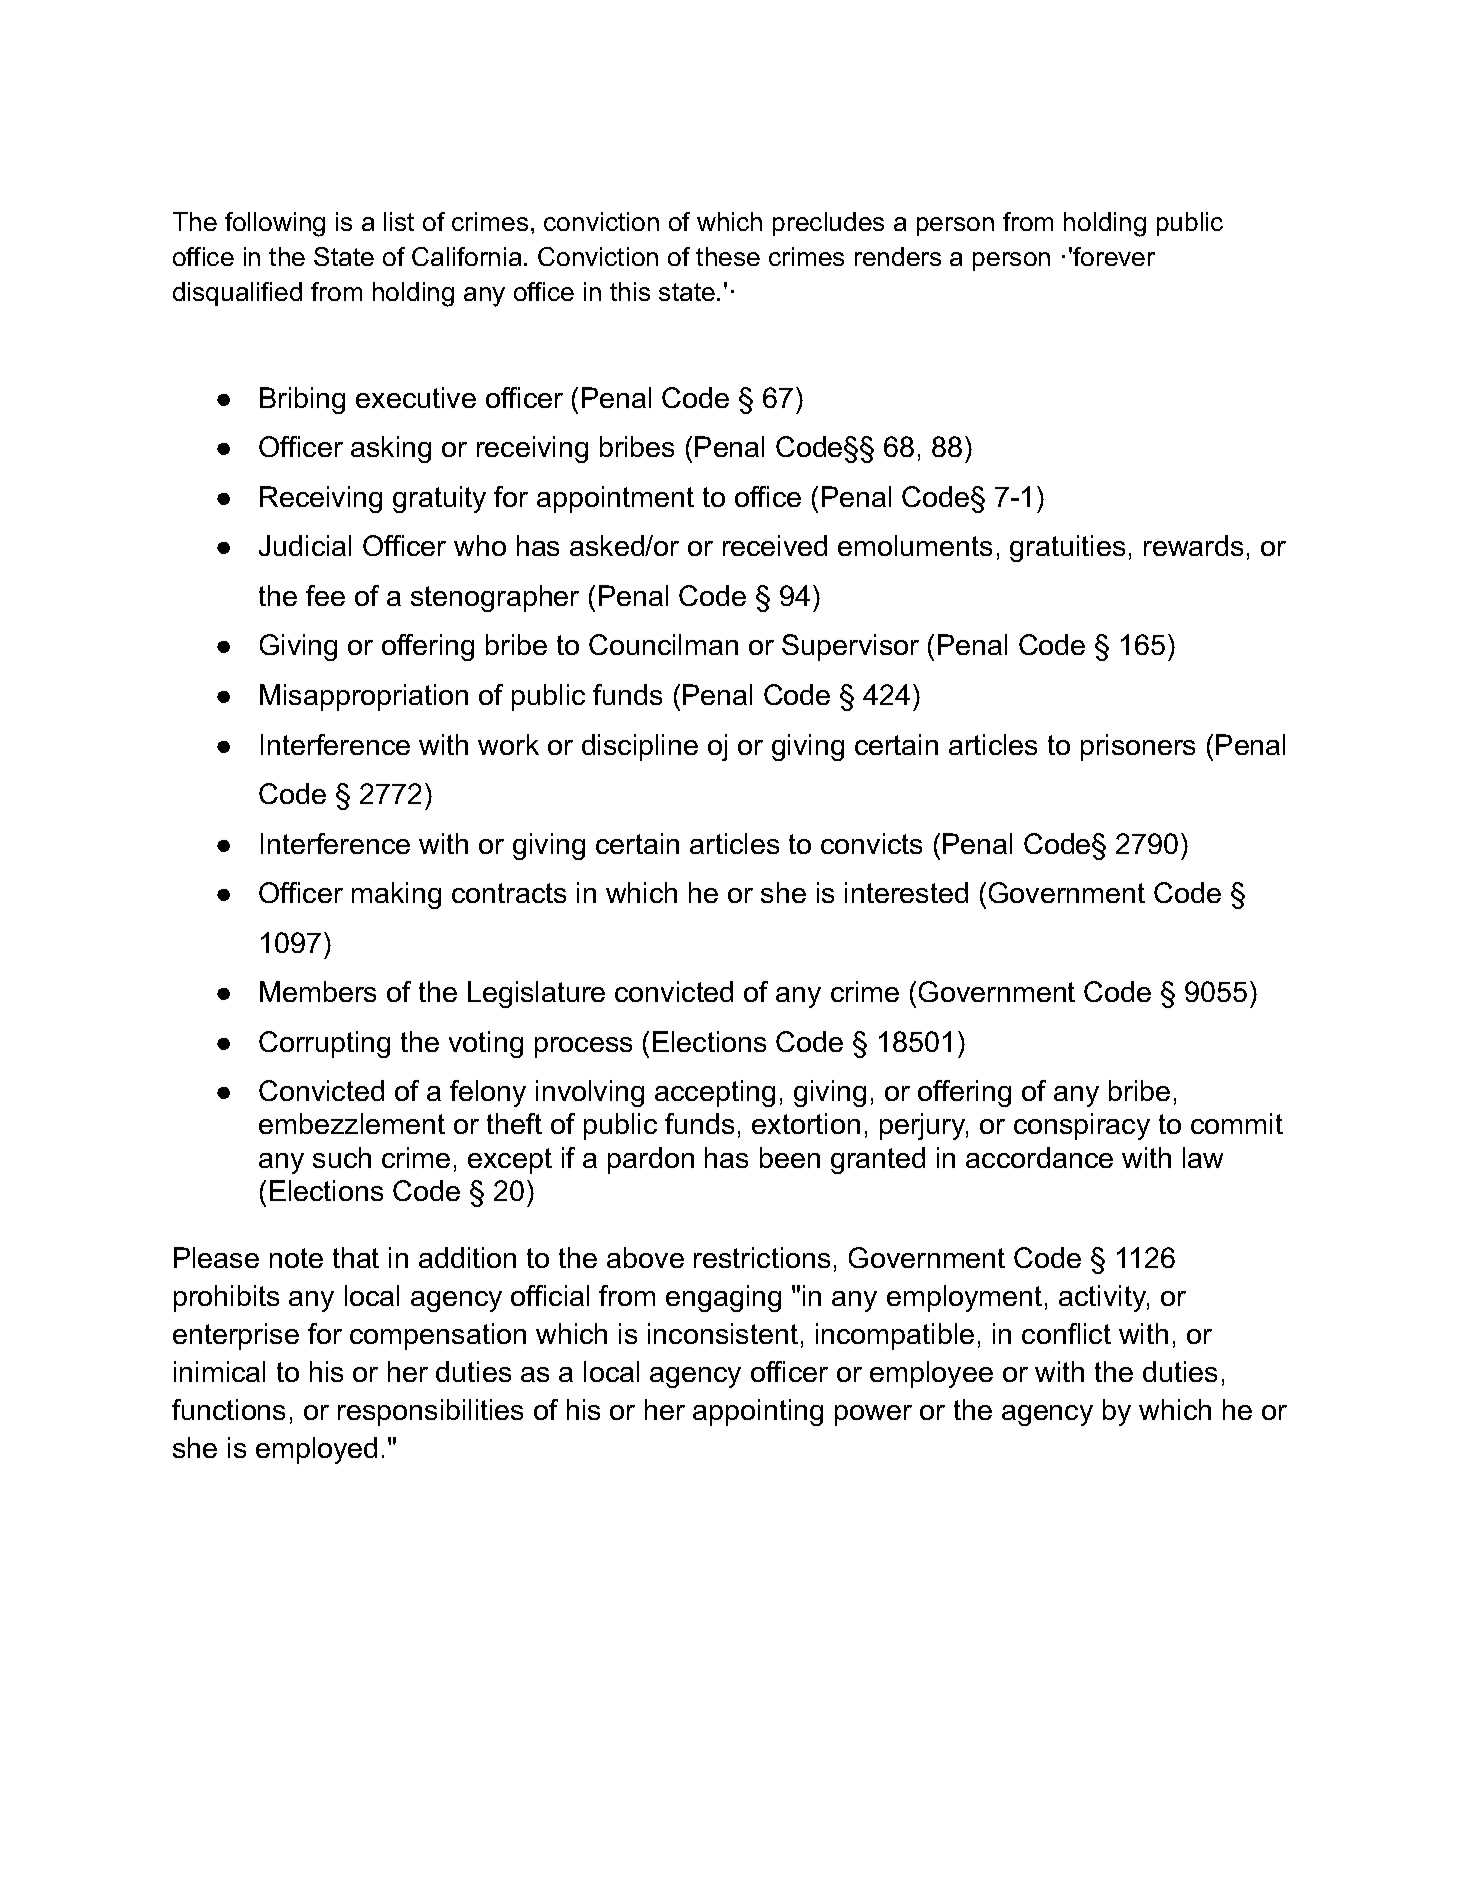 The image size is (1465, 1896). What do you see at coordinates (305, 545) in the image?
I see `Judicial` at bounding box center [305, 545].
